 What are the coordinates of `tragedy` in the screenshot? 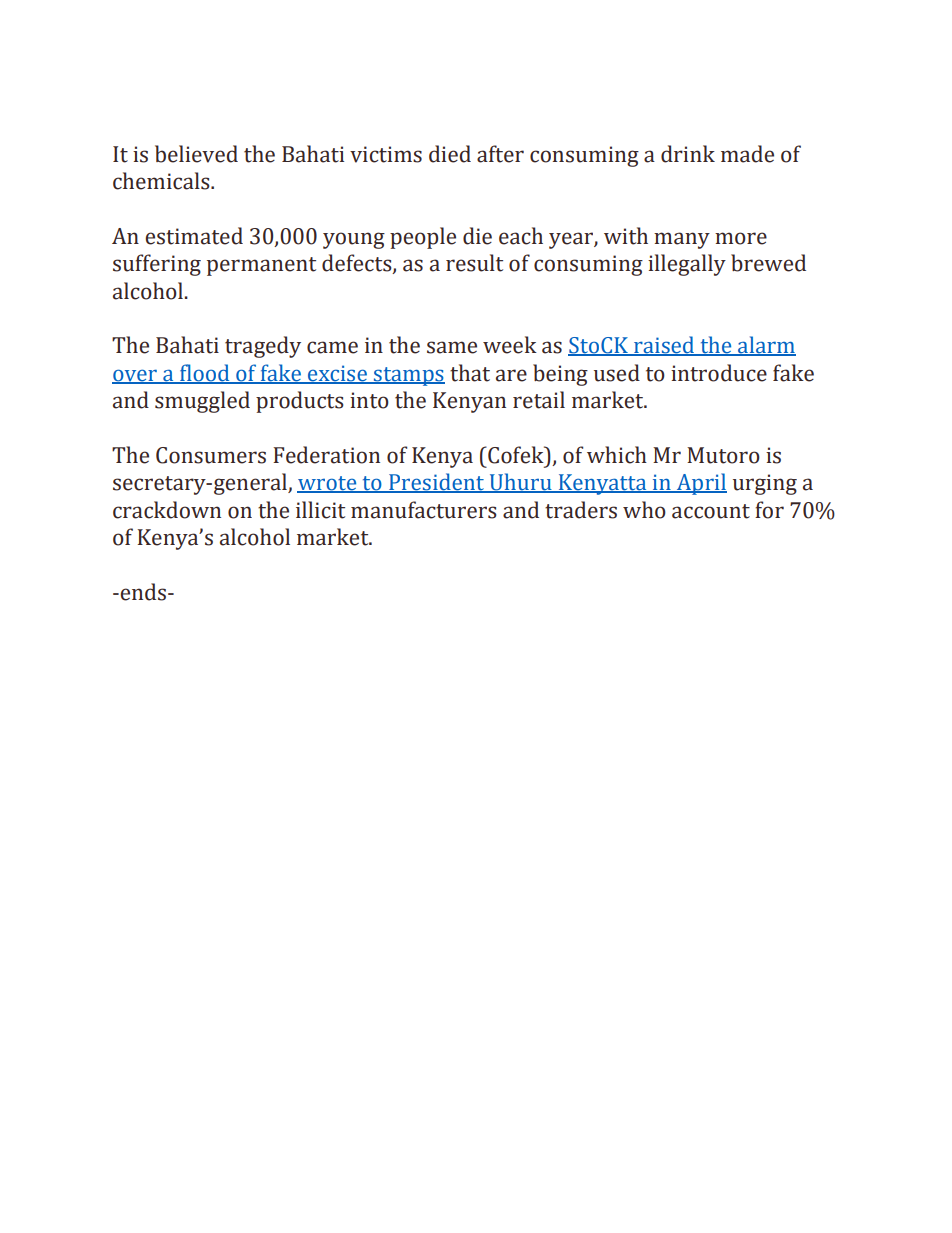 It's located at (263, 347).
